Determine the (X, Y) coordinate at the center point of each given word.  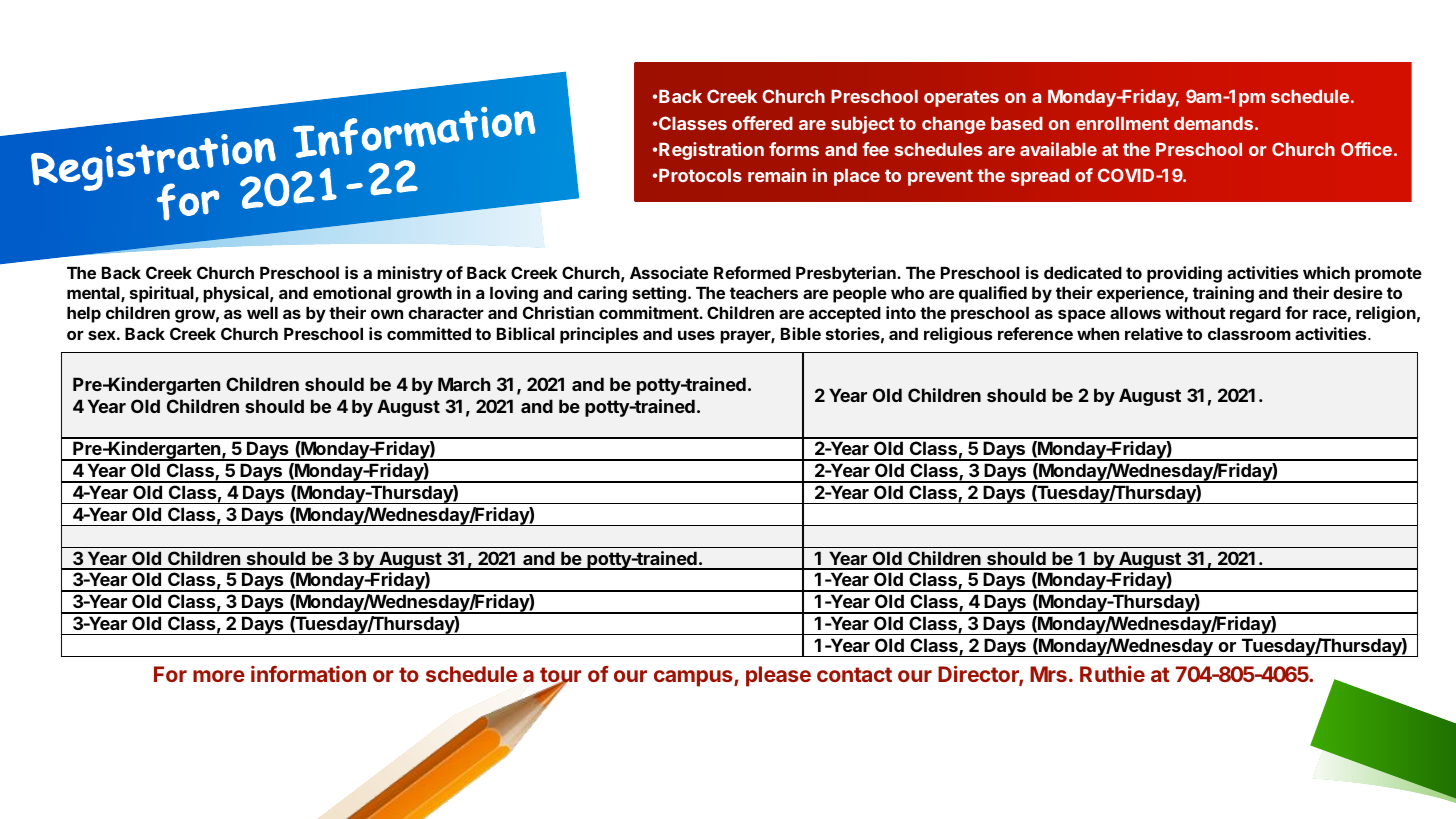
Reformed (752, 272)
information (308, 674)
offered (762, 123)
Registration (711, 151)
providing (1184, 274)
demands (1213, 123)
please (778, 676)
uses (696, 335)
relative (1154, 333)
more (219, 676)
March (464, 384)
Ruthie (1112, 674)
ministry (410, 274)
